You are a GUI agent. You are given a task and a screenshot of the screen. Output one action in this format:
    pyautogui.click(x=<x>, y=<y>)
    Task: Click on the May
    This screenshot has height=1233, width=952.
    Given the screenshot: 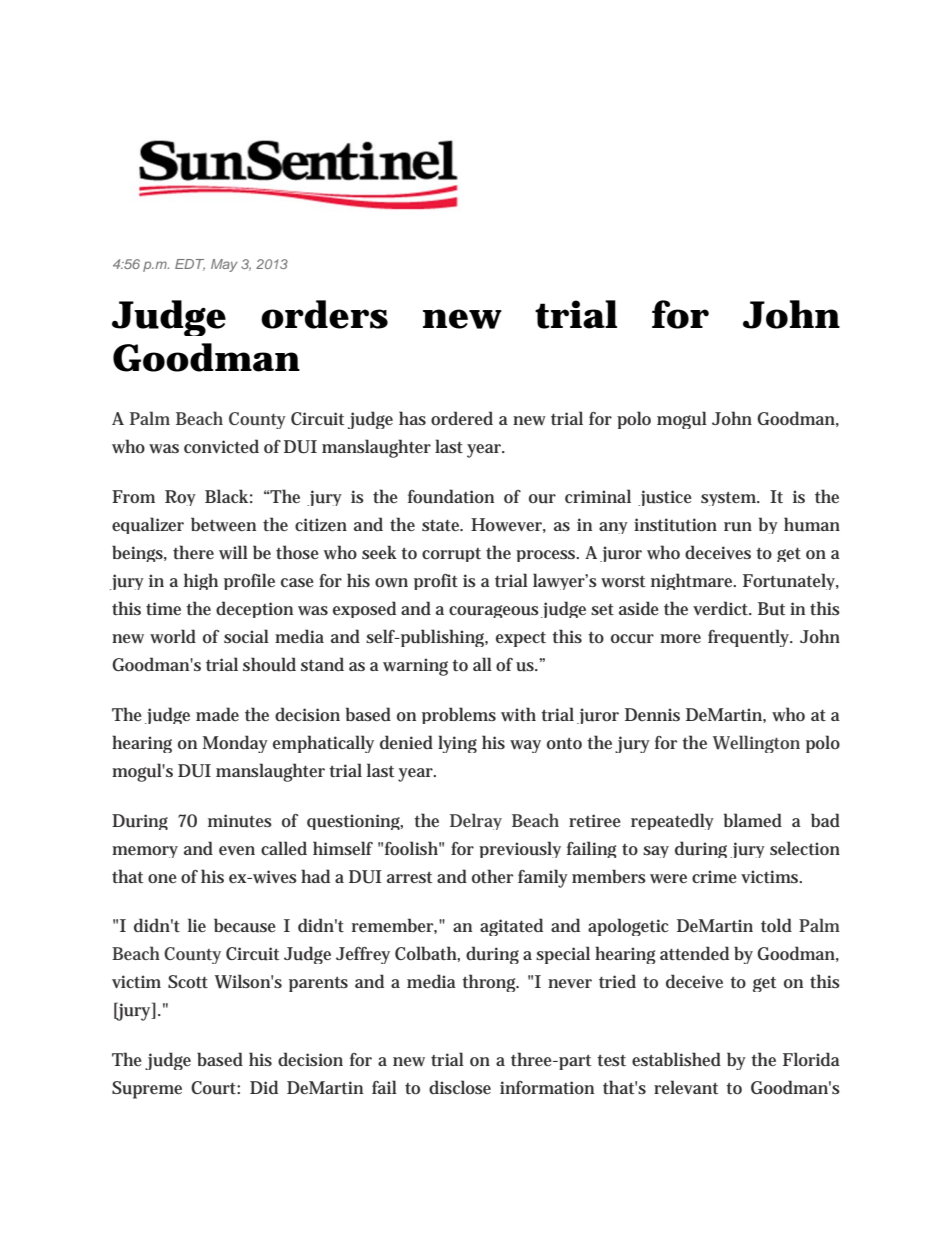 What is the action you would take?
    pyautogui.click(x=224, y=265)
